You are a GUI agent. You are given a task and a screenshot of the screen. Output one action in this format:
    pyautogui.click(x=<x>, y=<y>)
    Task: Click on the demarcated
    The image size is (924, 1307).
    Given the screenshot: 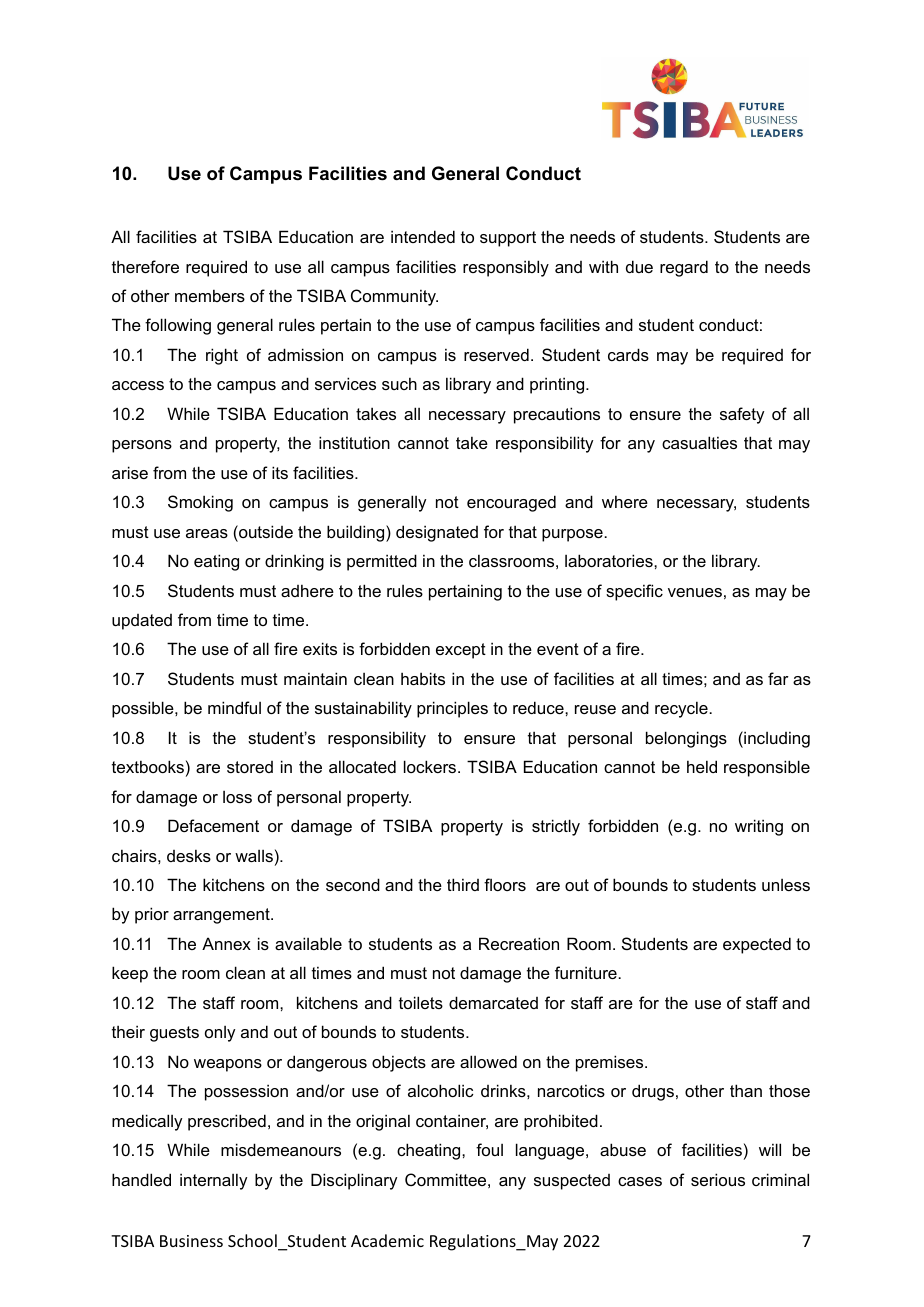 What is the action you would take?
    pyautogui.click(x=493, y=1002)
